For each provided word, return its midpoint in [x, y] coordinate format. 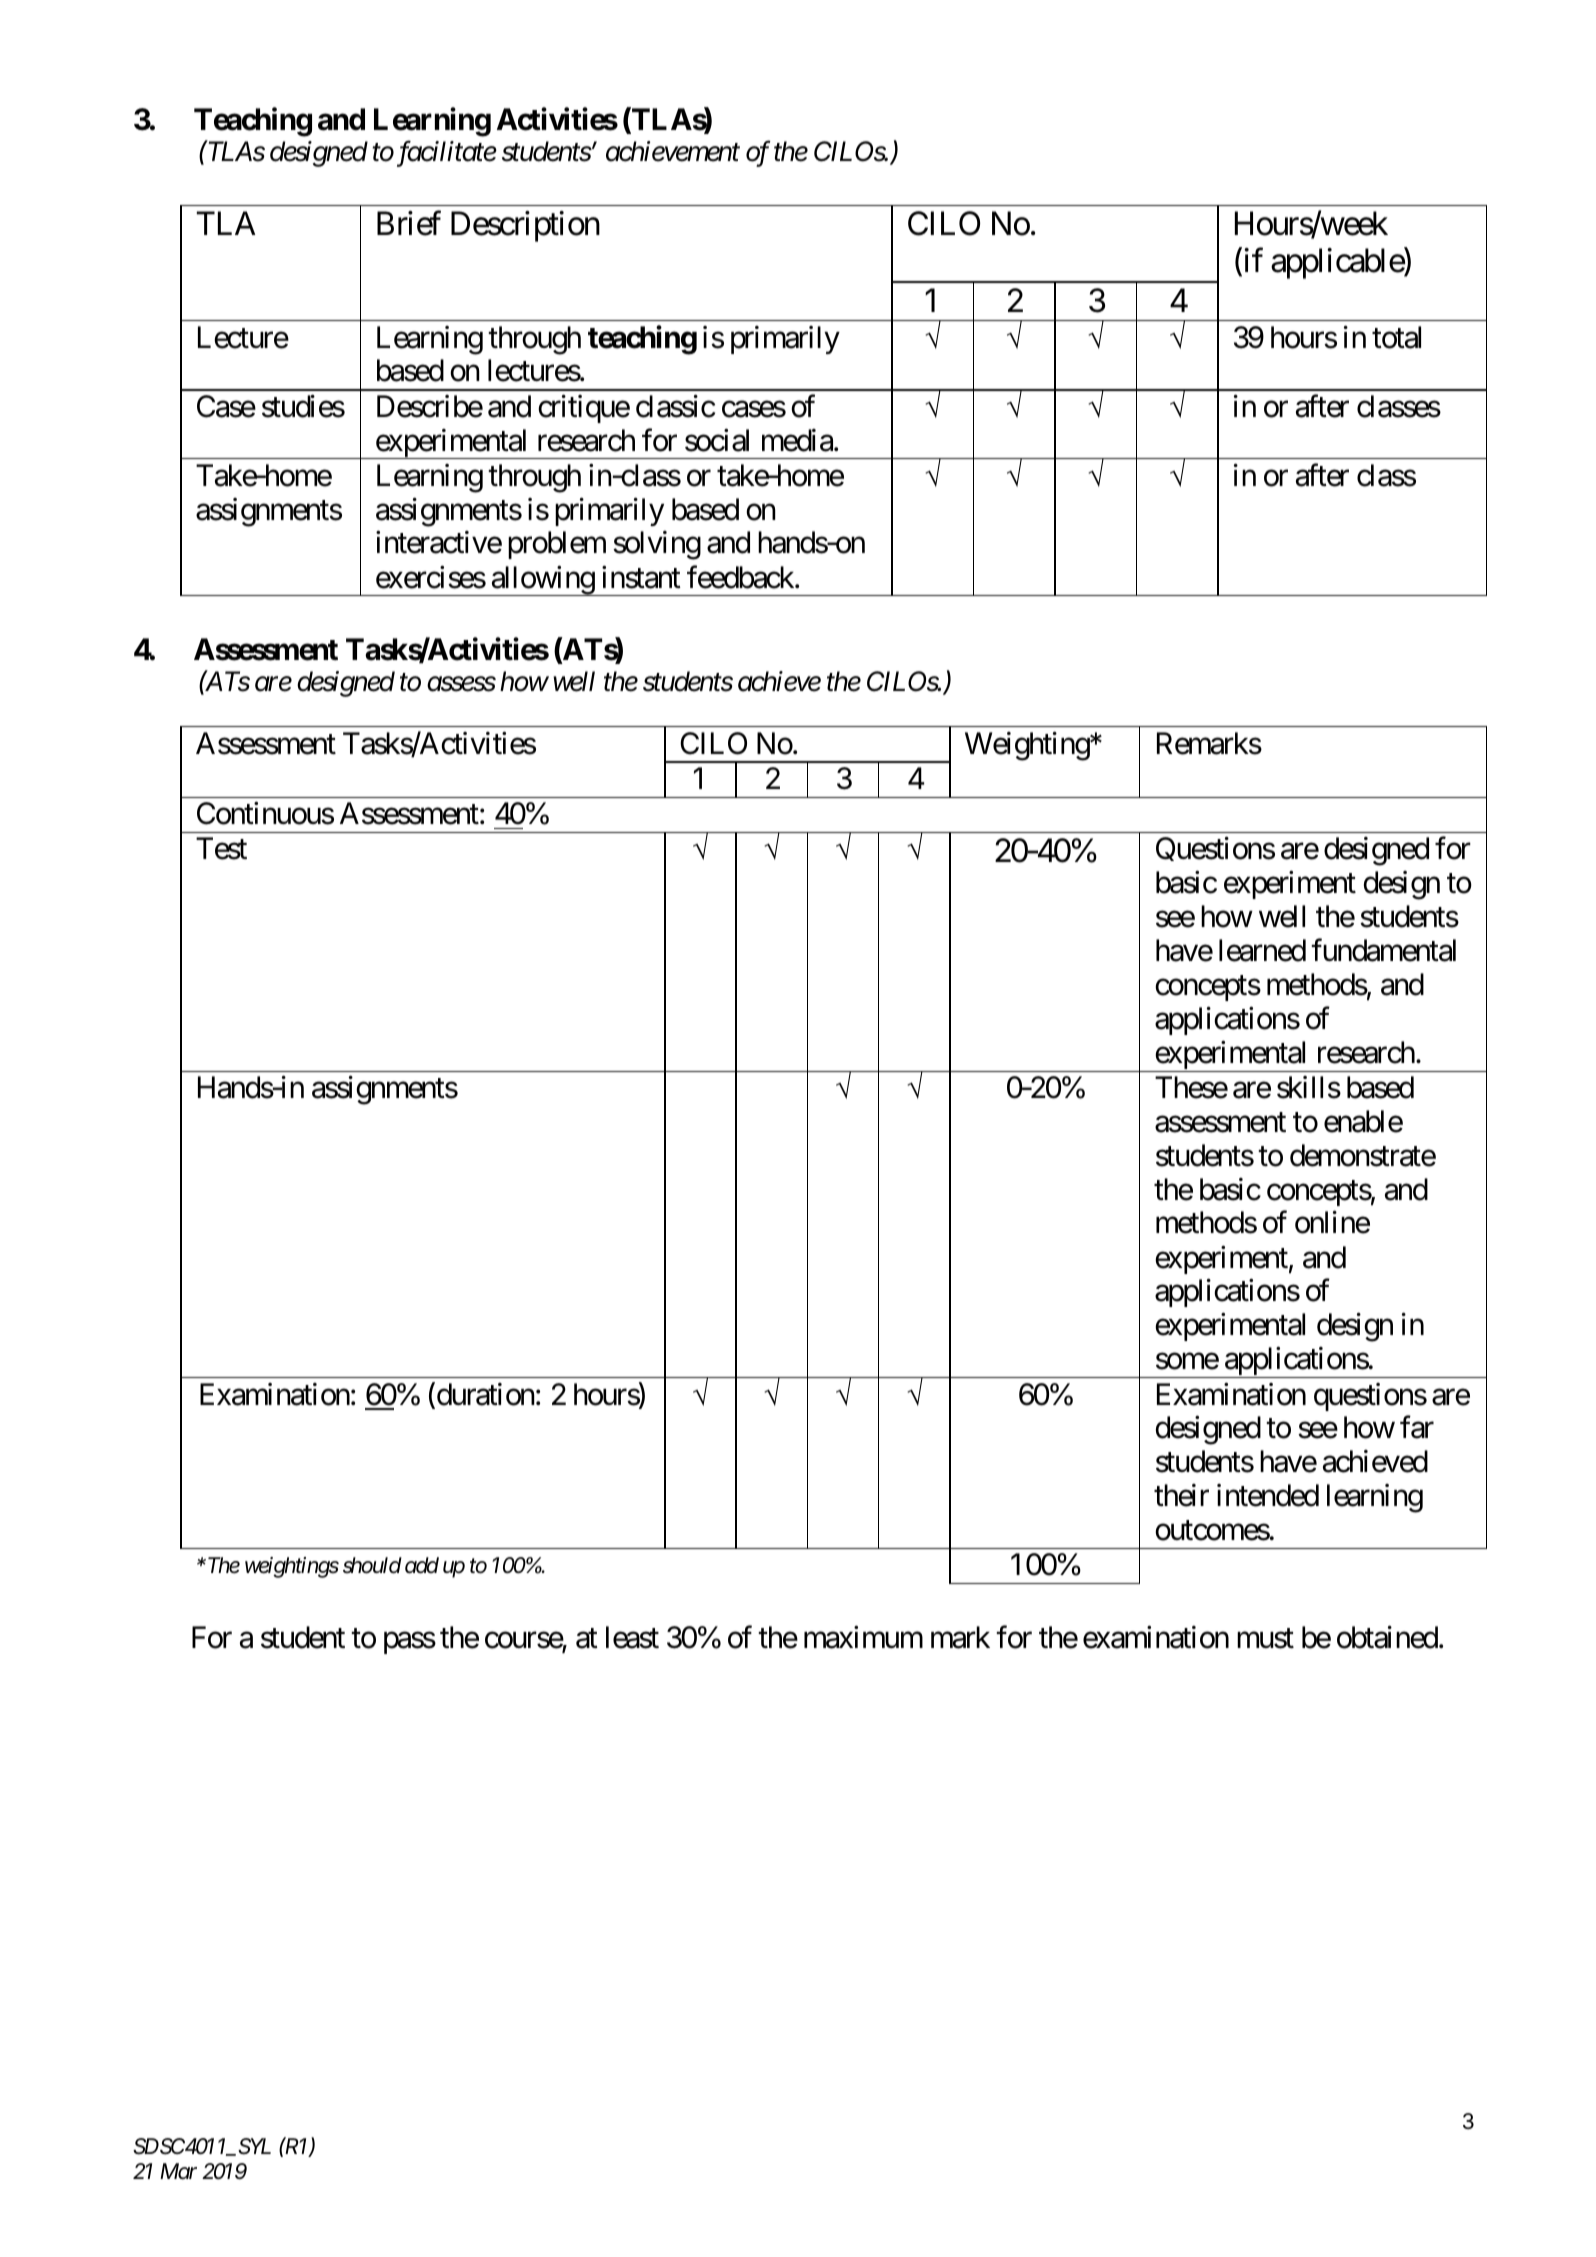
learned [1262, 950]
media [797, 440]
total [1396, 337]
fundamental [1383, 950]
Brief [409, 223]
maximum [863, 1637]
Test [221, 849]
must [1265, 1638]
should [372, 1565]
